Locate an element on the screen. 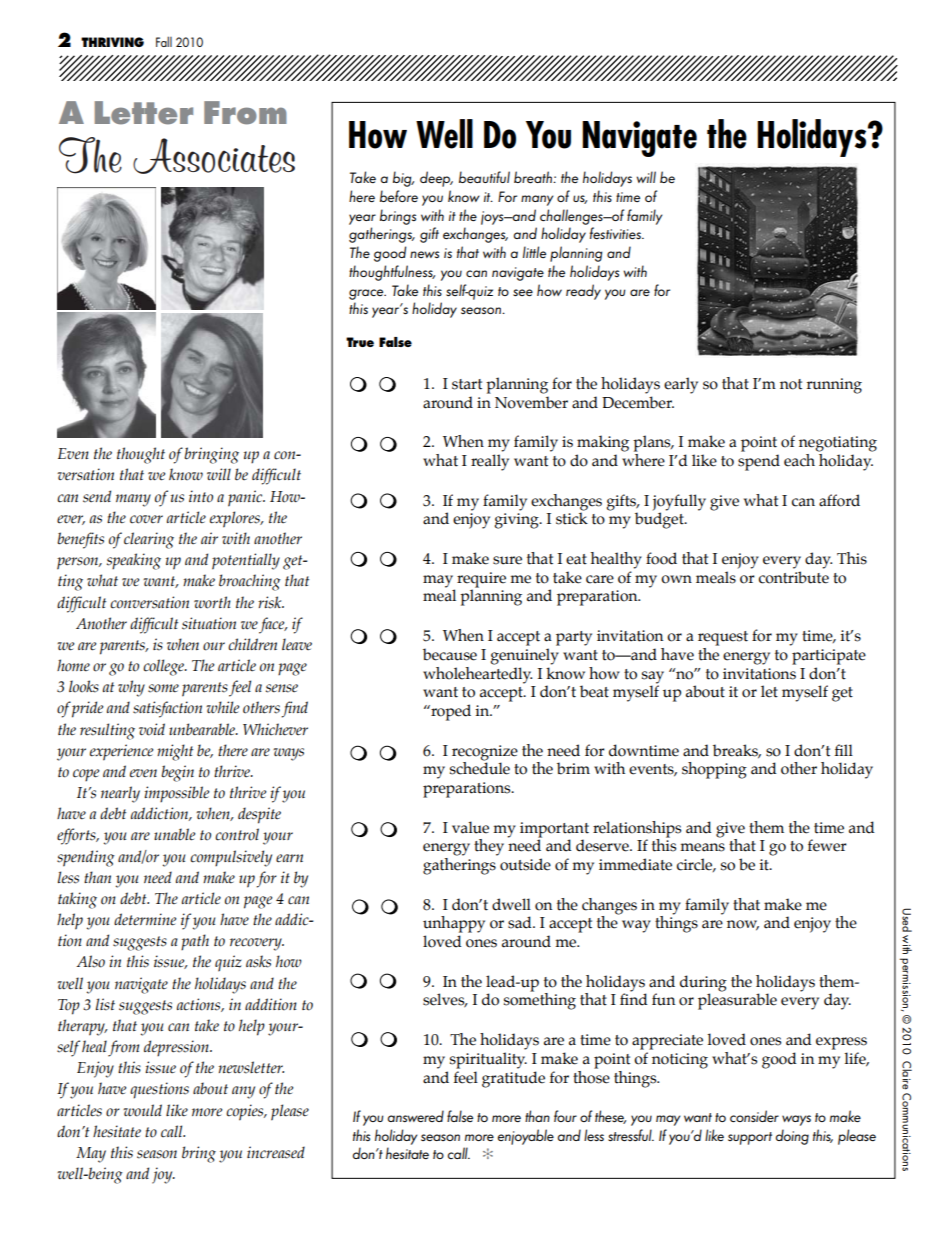  Fall is located at coordinates (164, 41).
